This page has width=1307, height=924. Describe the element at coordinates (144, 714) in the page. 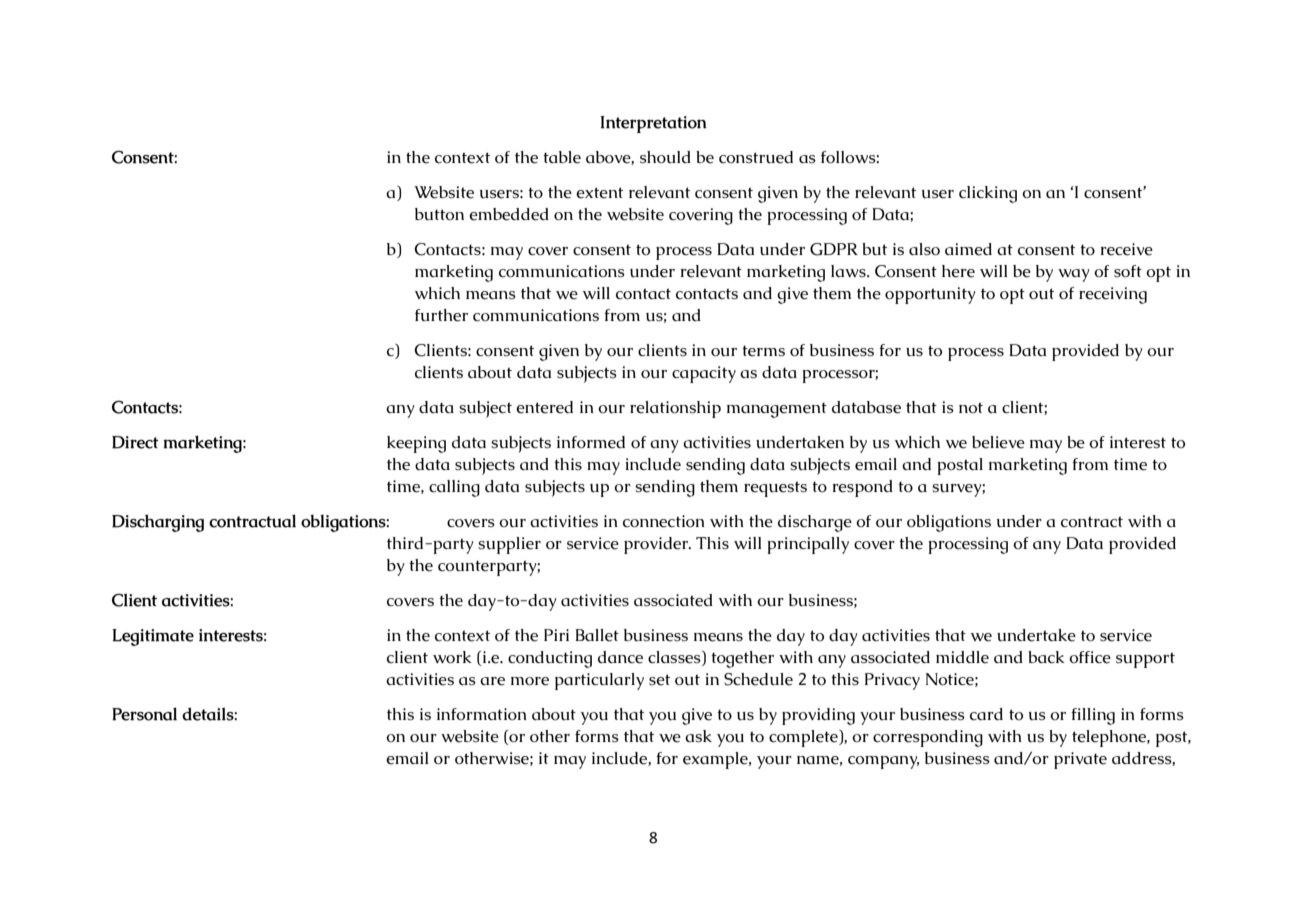

I see `Personal` at that location.
